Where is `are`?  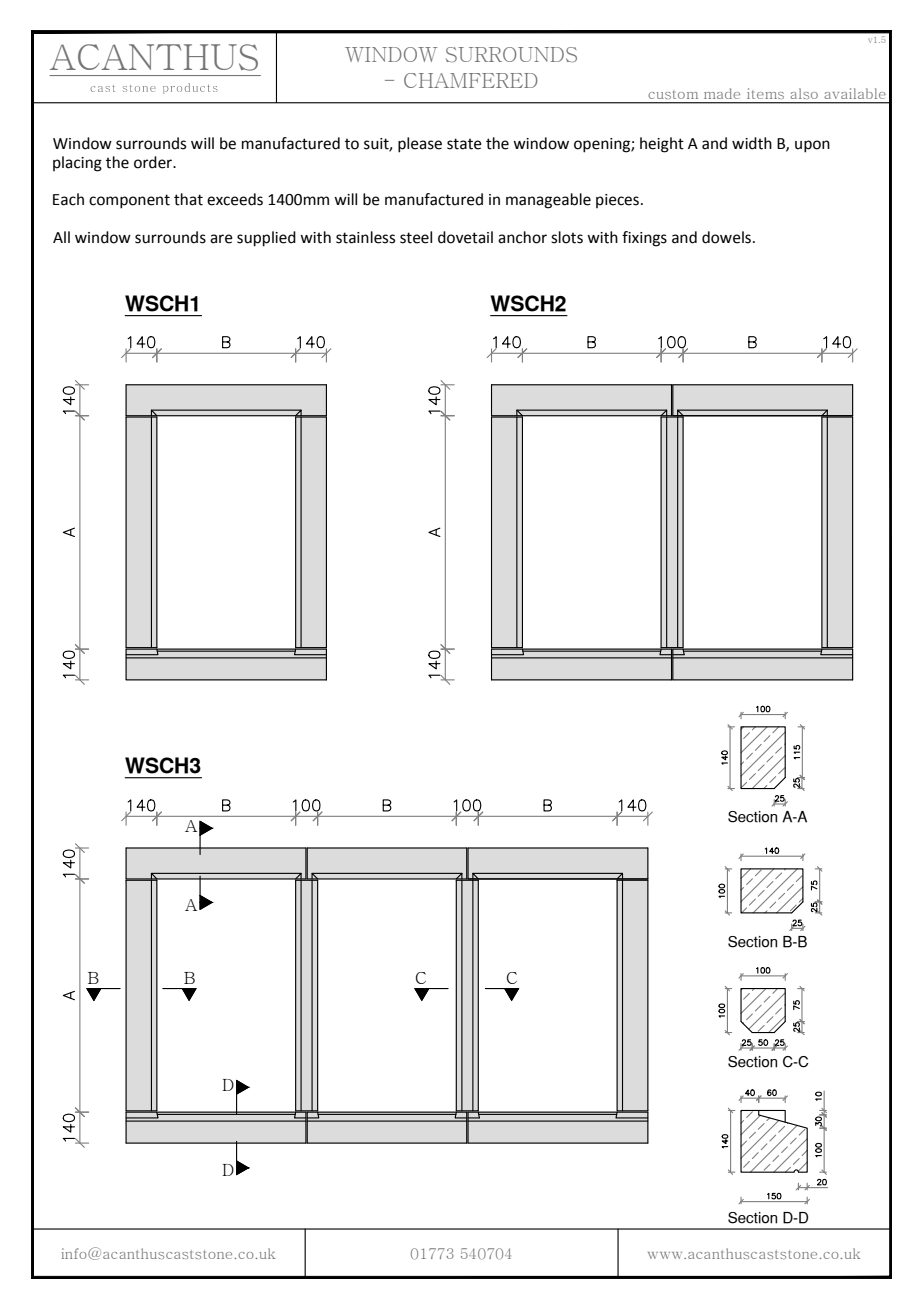
are is located at coordinates (221, 239).
